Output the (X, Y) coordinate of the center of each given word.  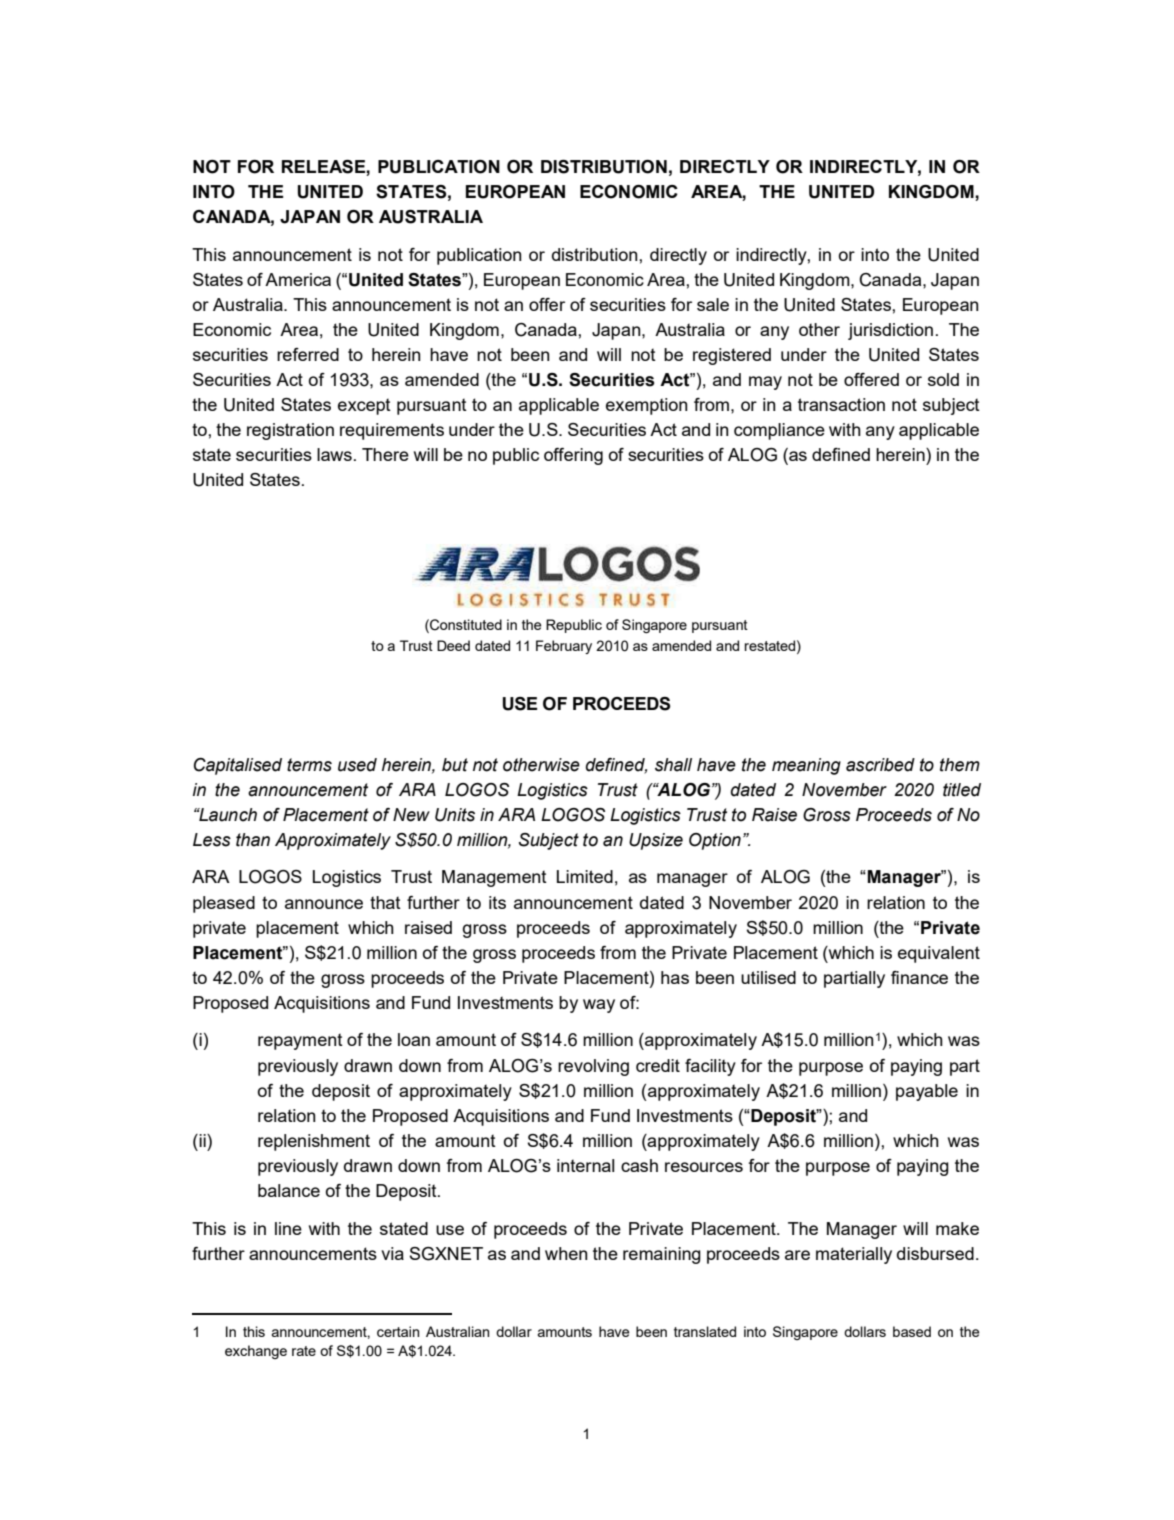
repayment (300, 1042)
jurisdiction (890, 331)
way (599, 1006)
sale (713, 304)
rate (304, 1351)
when (566, 1253)
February (564, 647)
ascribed (880, 765)
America (298, 279)
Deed (453, 645)
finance (919, 977)
